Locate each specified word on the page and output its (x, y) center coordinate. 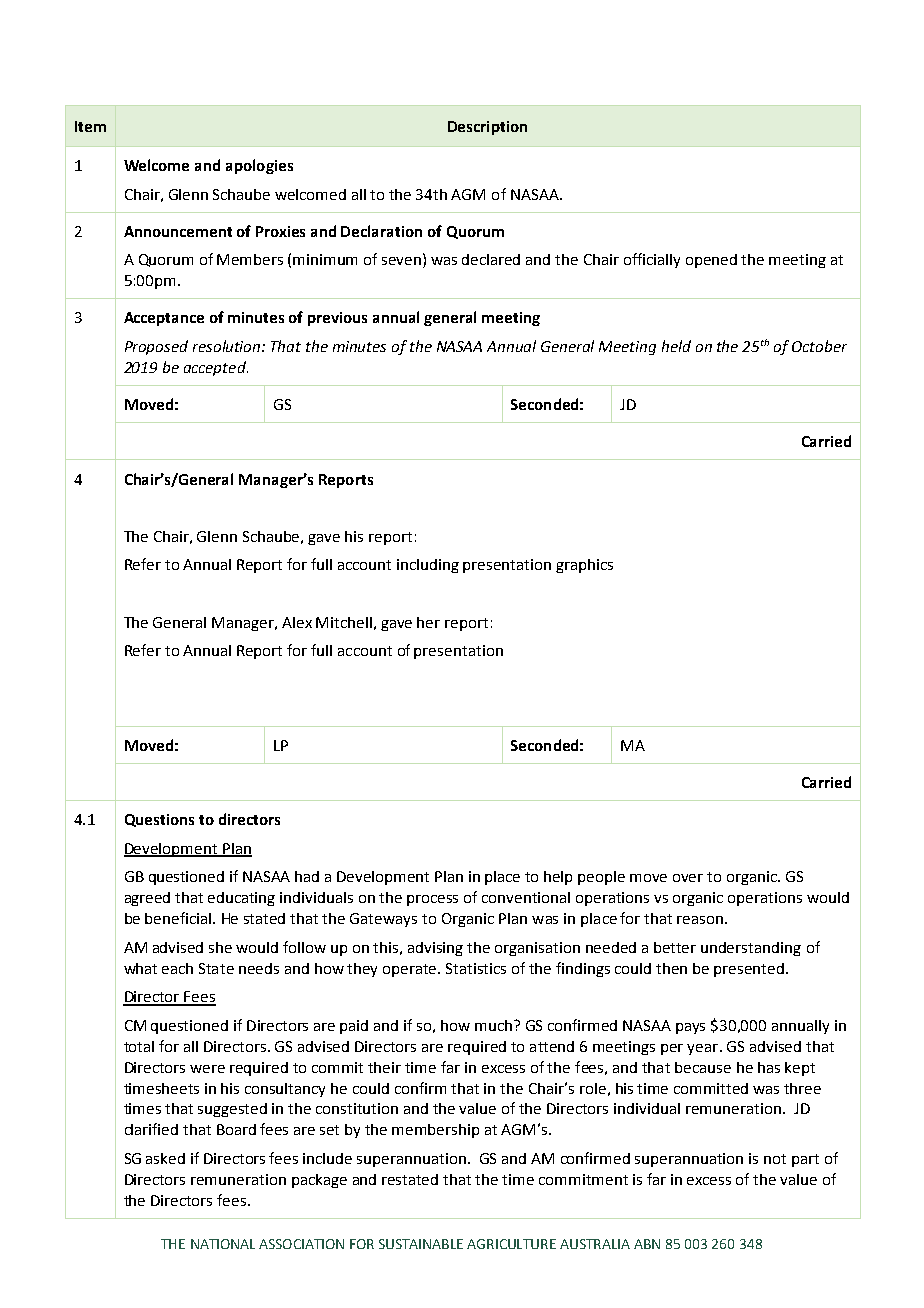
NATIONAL (223, 1244)
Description (487, 128)
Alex (297, 622)
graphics (584, 566)
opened (711, 261)
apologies (259, 166)
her (428, 622)
